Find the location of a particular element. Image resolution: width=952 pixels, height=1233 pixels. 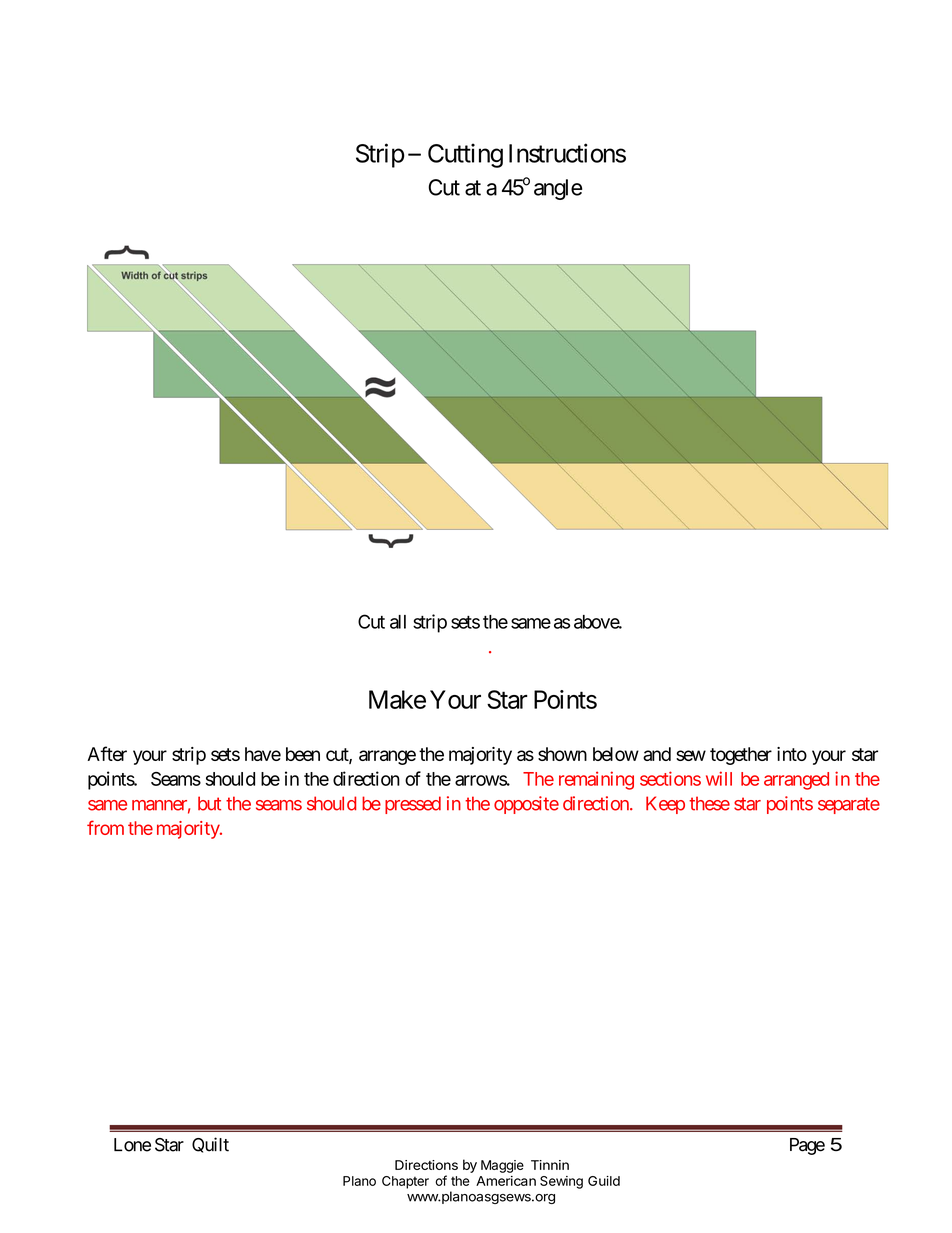

After is located at coordinates (107, 753).
